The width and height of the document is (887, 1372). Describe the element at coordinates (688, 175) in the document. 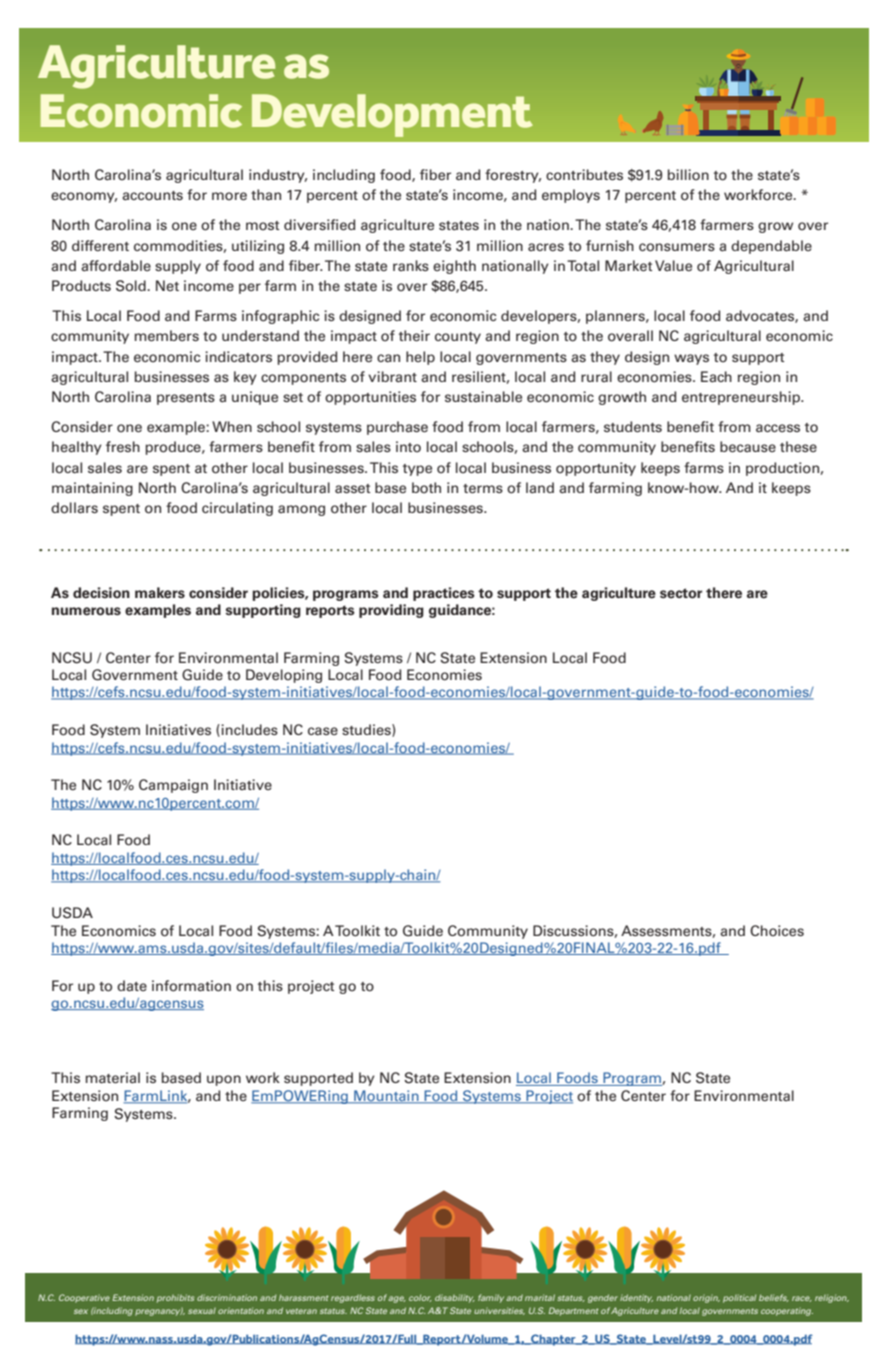

I see `billion` at that location.
